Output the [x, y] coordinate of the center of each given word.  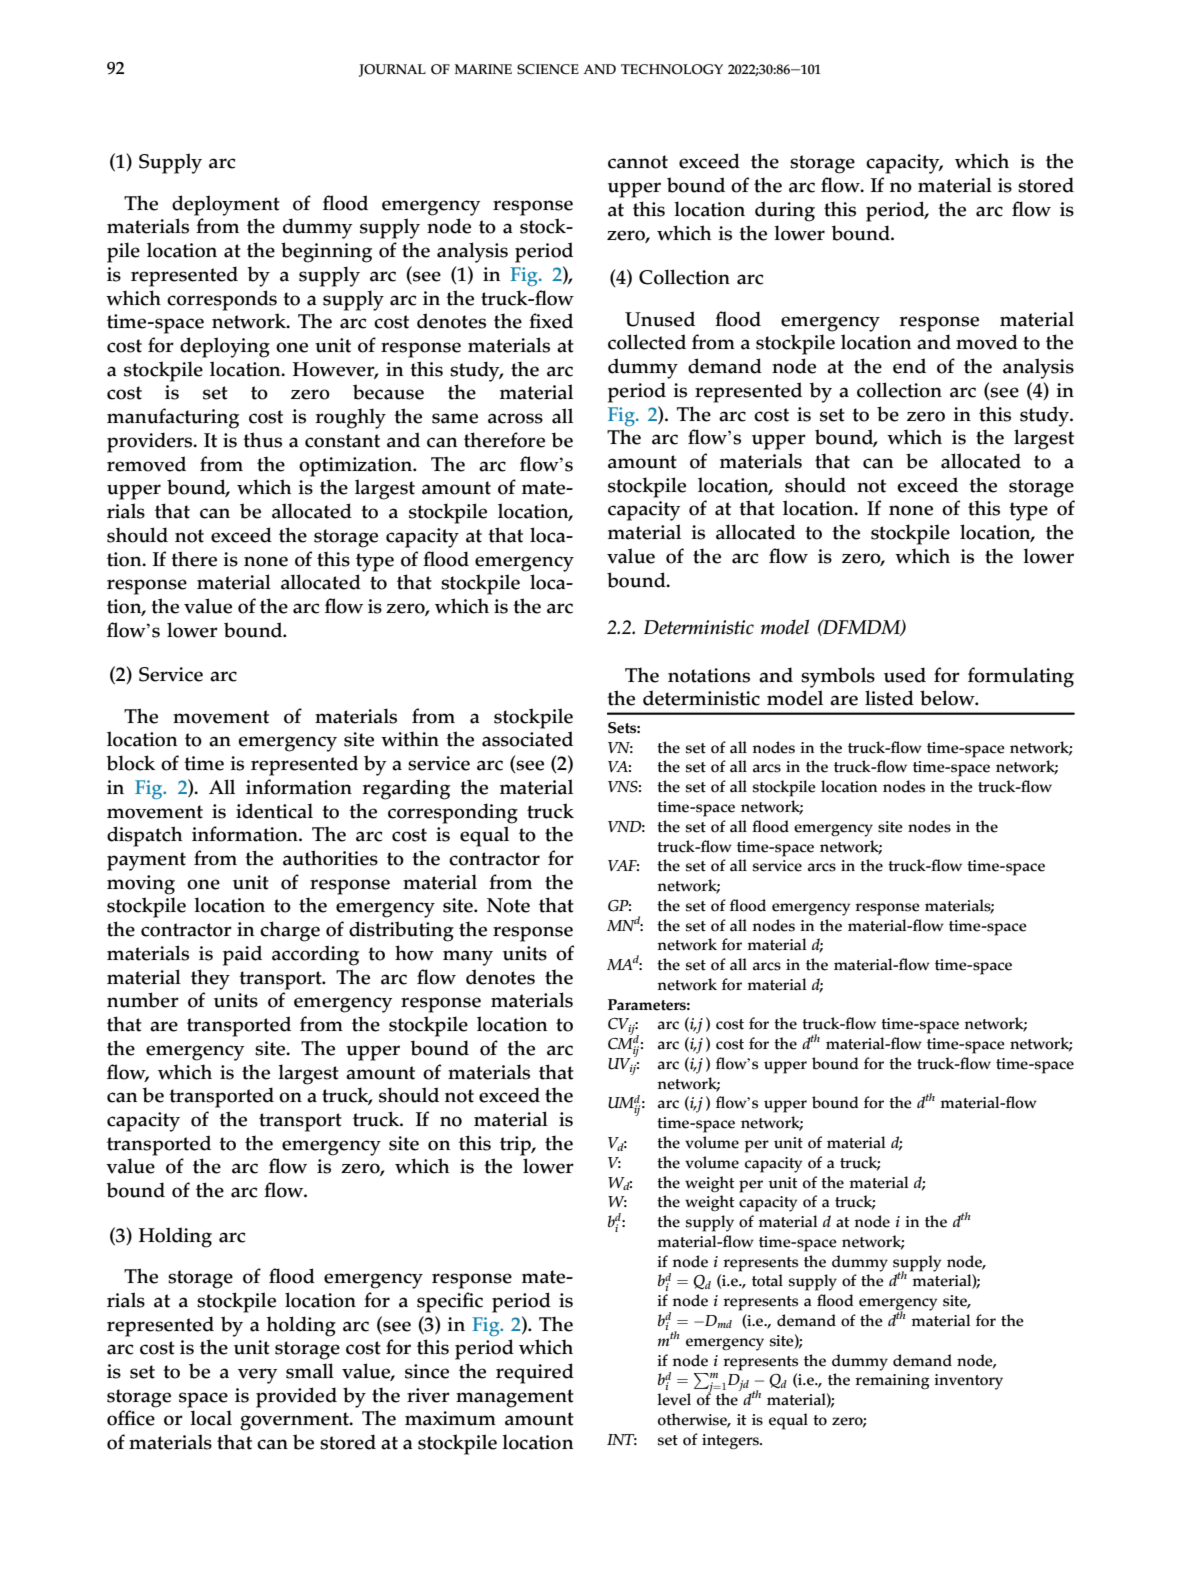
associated [527, 739]
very [257, 1376]
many [468, 958]
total [767, 1280]
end [909, 366]
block [130, 763]
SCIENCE [548, 69]
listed [889, 698]
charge [290, 931]
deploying [225, 347]
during [785, 211]
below [948, 698]
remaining [892, 1382]
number [143, 1000]
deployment [226, 205]
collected [647, 342]
